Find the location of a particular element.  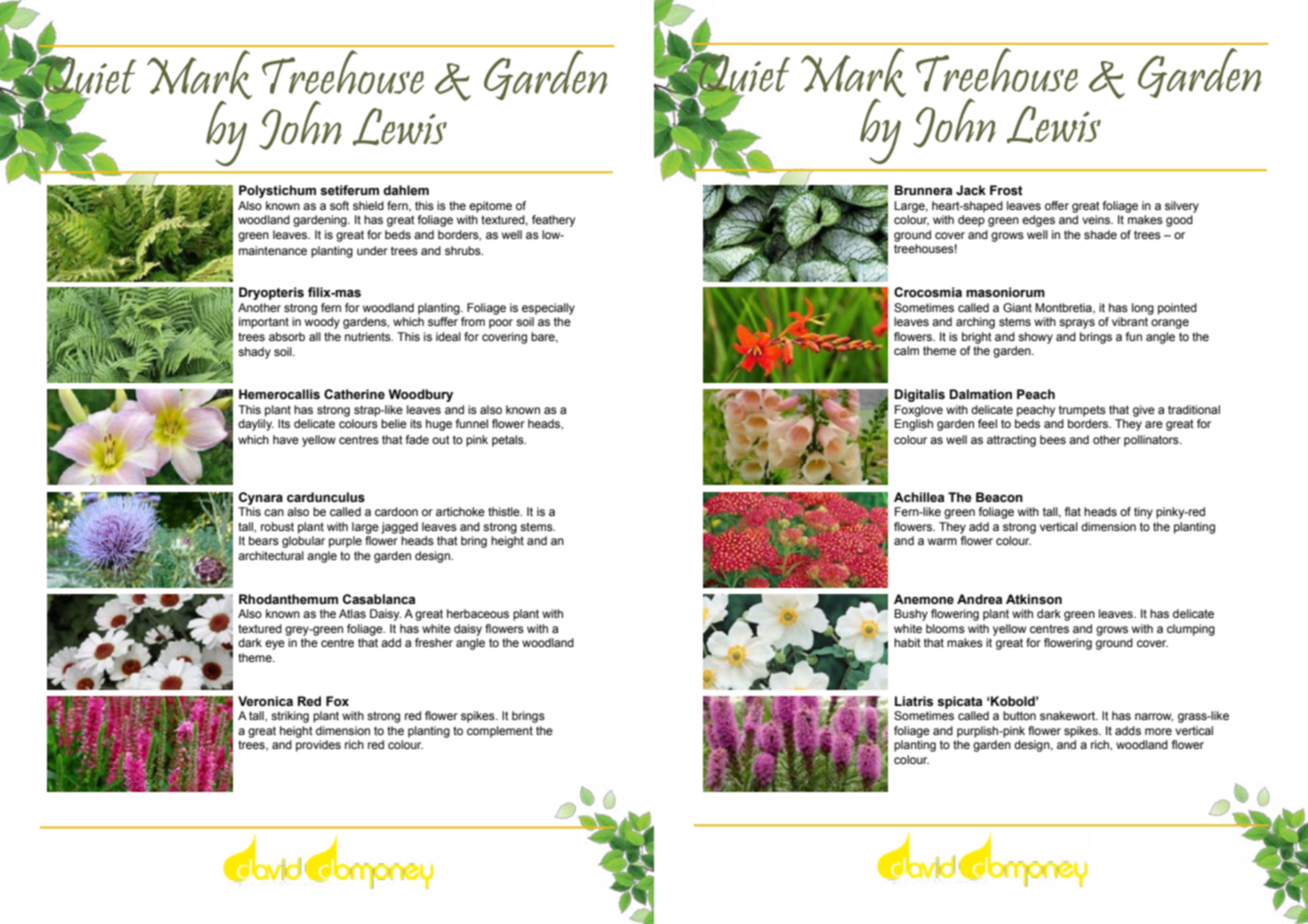

offer is located at coordinates (1057, 205).
